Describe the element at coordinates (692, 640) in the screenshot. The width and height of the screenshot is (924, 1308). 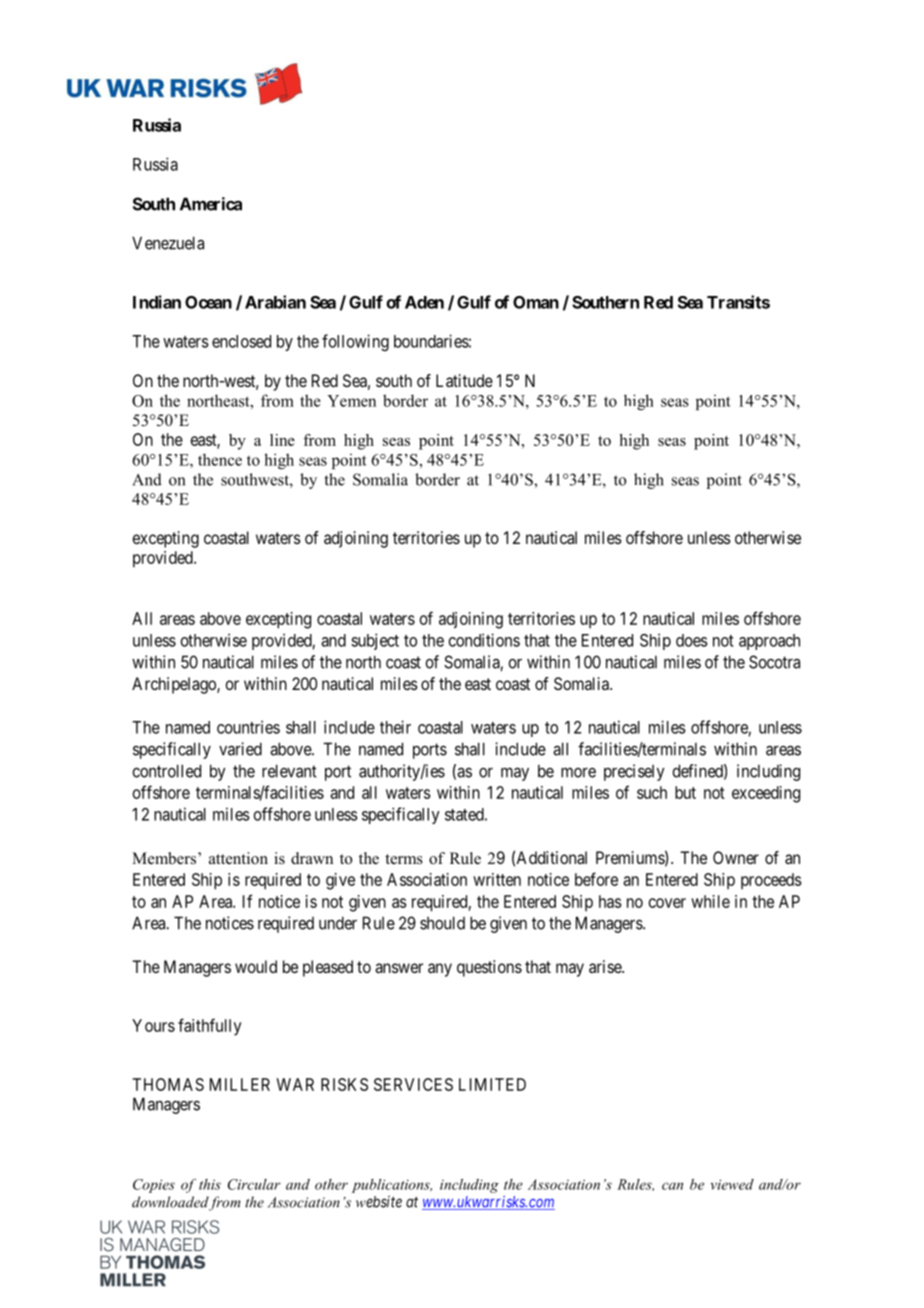
I see `does` at that location.
